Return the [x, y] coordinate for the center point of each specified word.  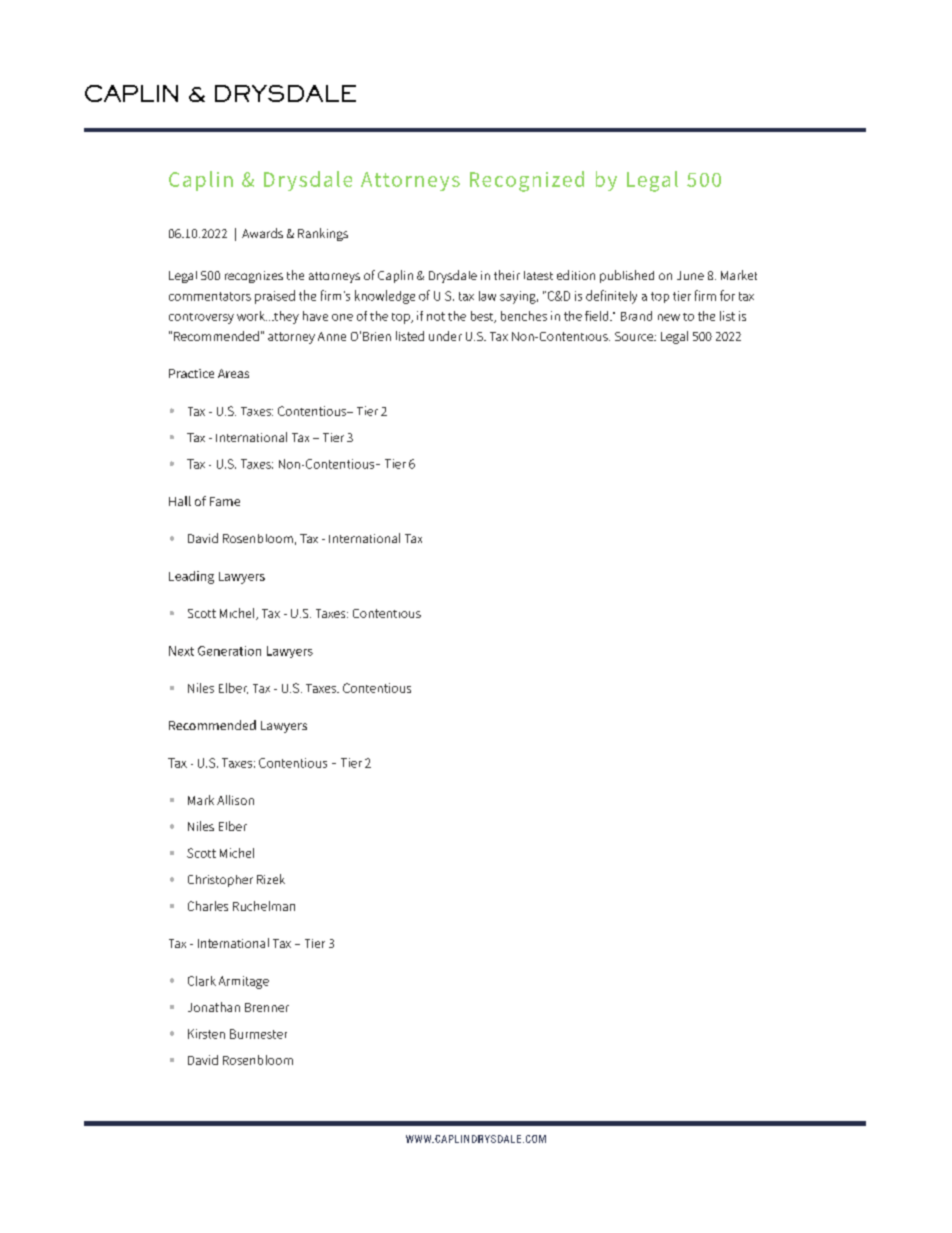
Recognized [527, 181]
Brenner [267, 1007]
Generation [229, 651]
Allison [235, 800]
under [445, 336]
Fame [225, 501]
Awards [262, 233]
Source [635, 336]
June [690, 275]
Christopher [220, 881]
